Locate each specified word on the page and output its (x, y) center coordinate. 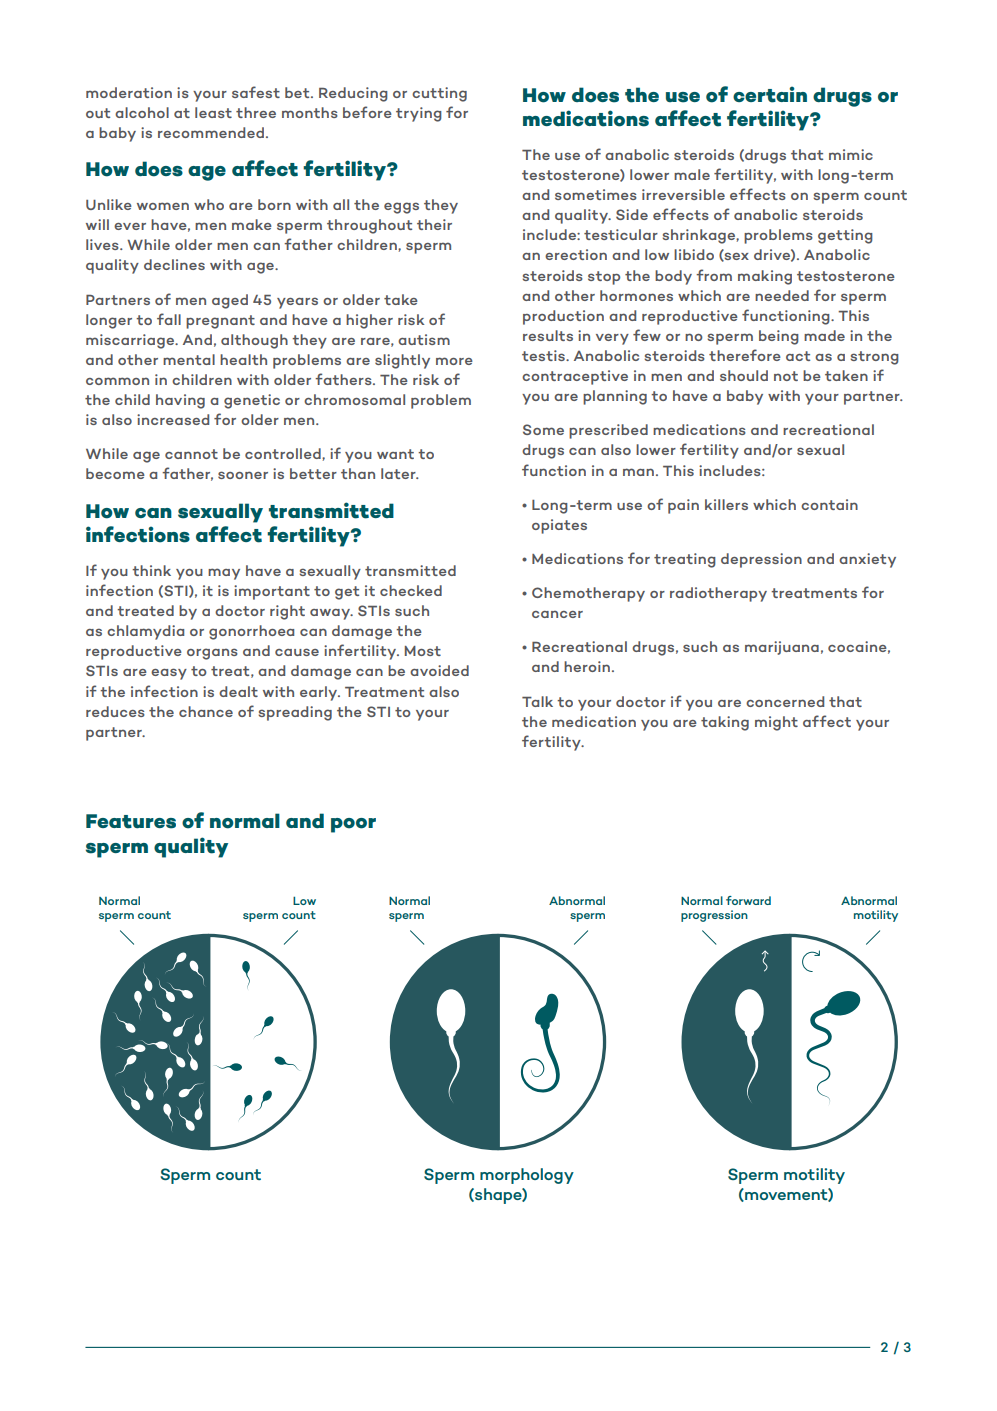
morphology (527, 1176)
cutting (439, 94)
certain (770, 94)
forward (748, 900)
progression (714, 916)
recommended (211, 132)
